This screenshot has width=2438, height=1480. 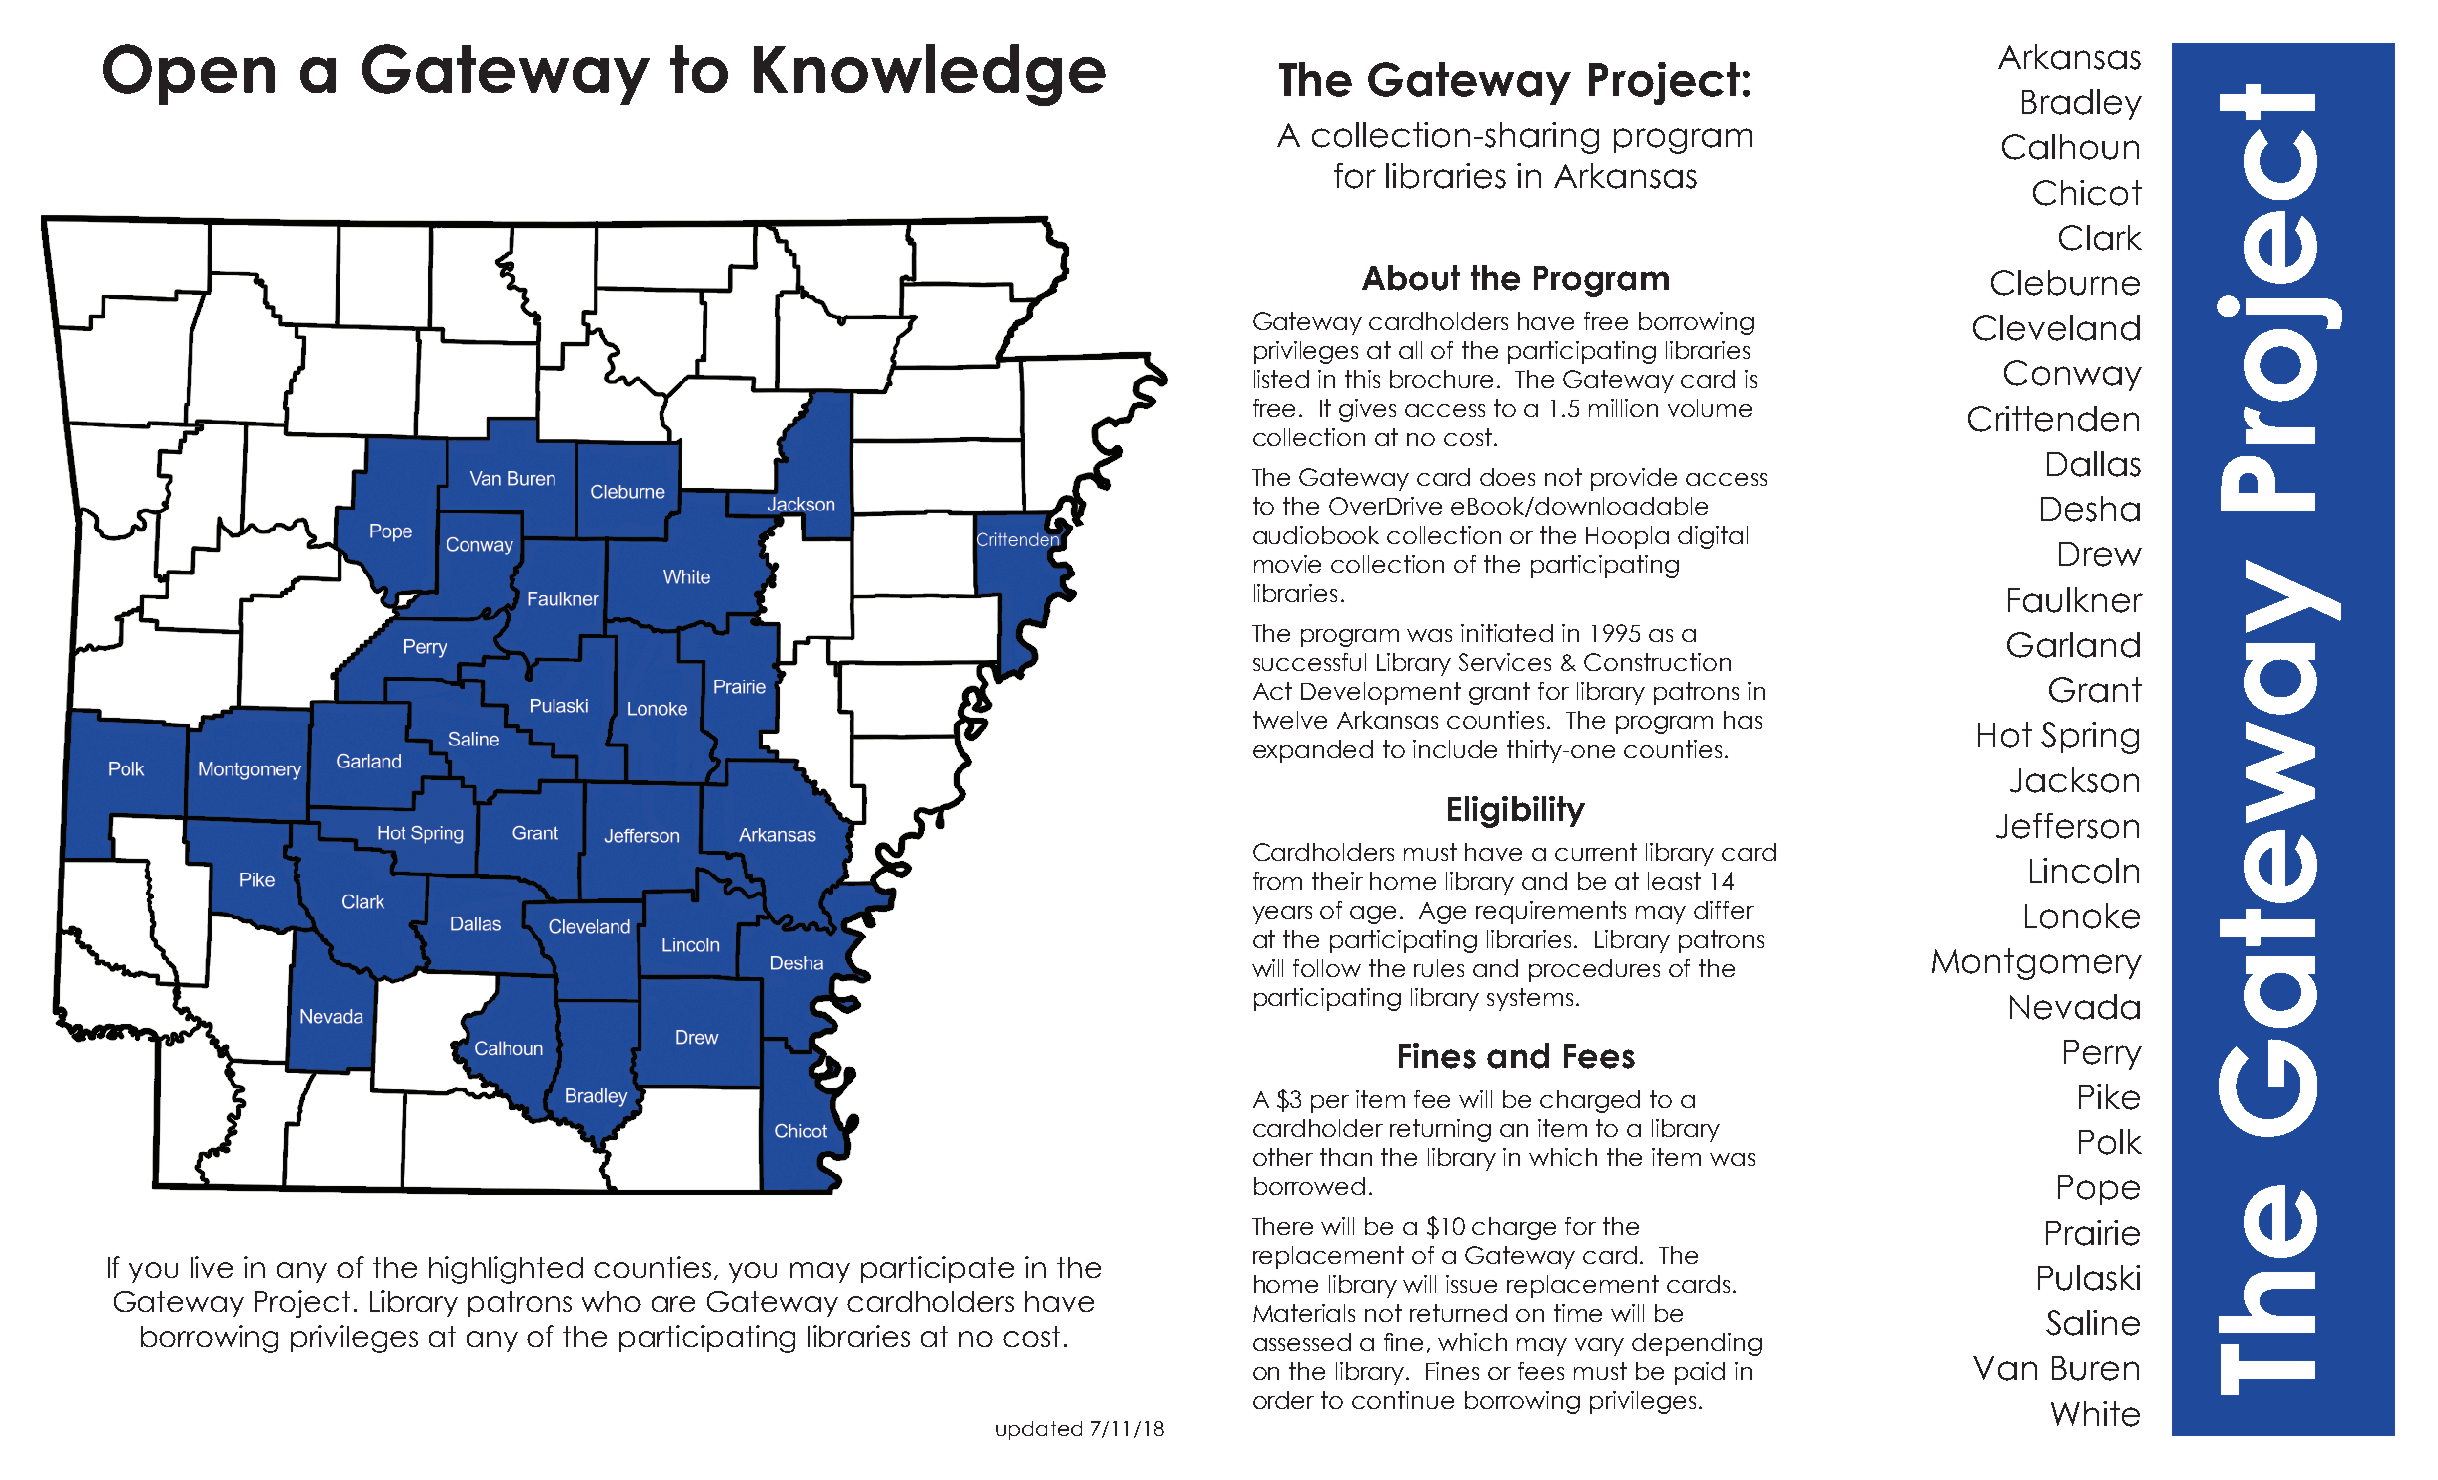 What do you see at coordinates (1713, 537) in the screenshot?
I see `digital` at bounding box center [1713, 537].
